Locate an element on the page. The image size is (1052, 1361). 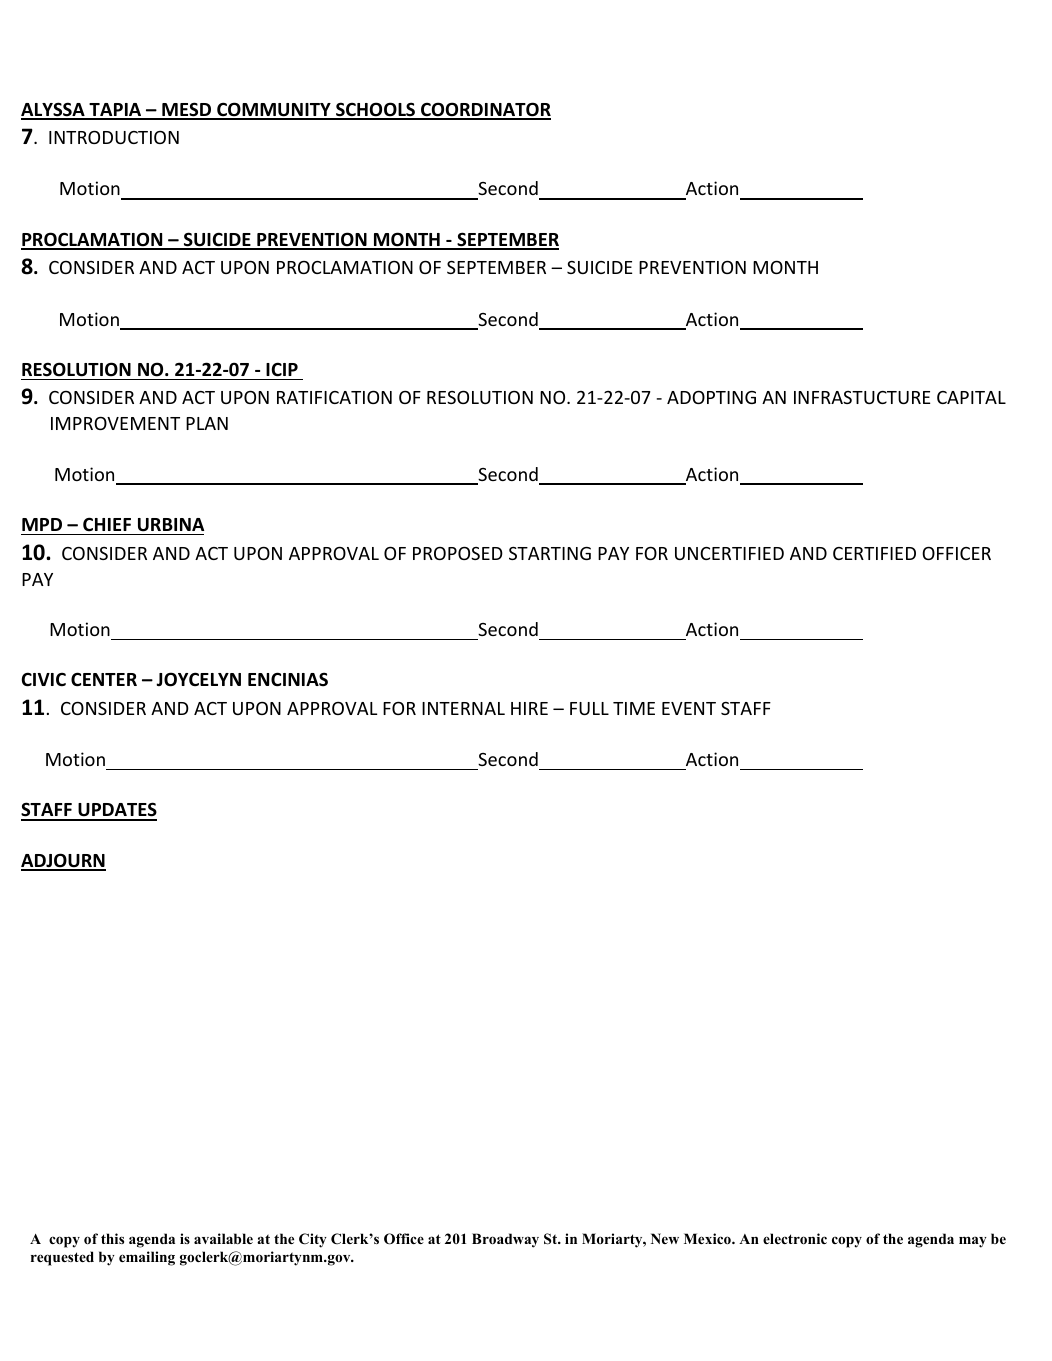
this is located at coordinates (112, 1238).
